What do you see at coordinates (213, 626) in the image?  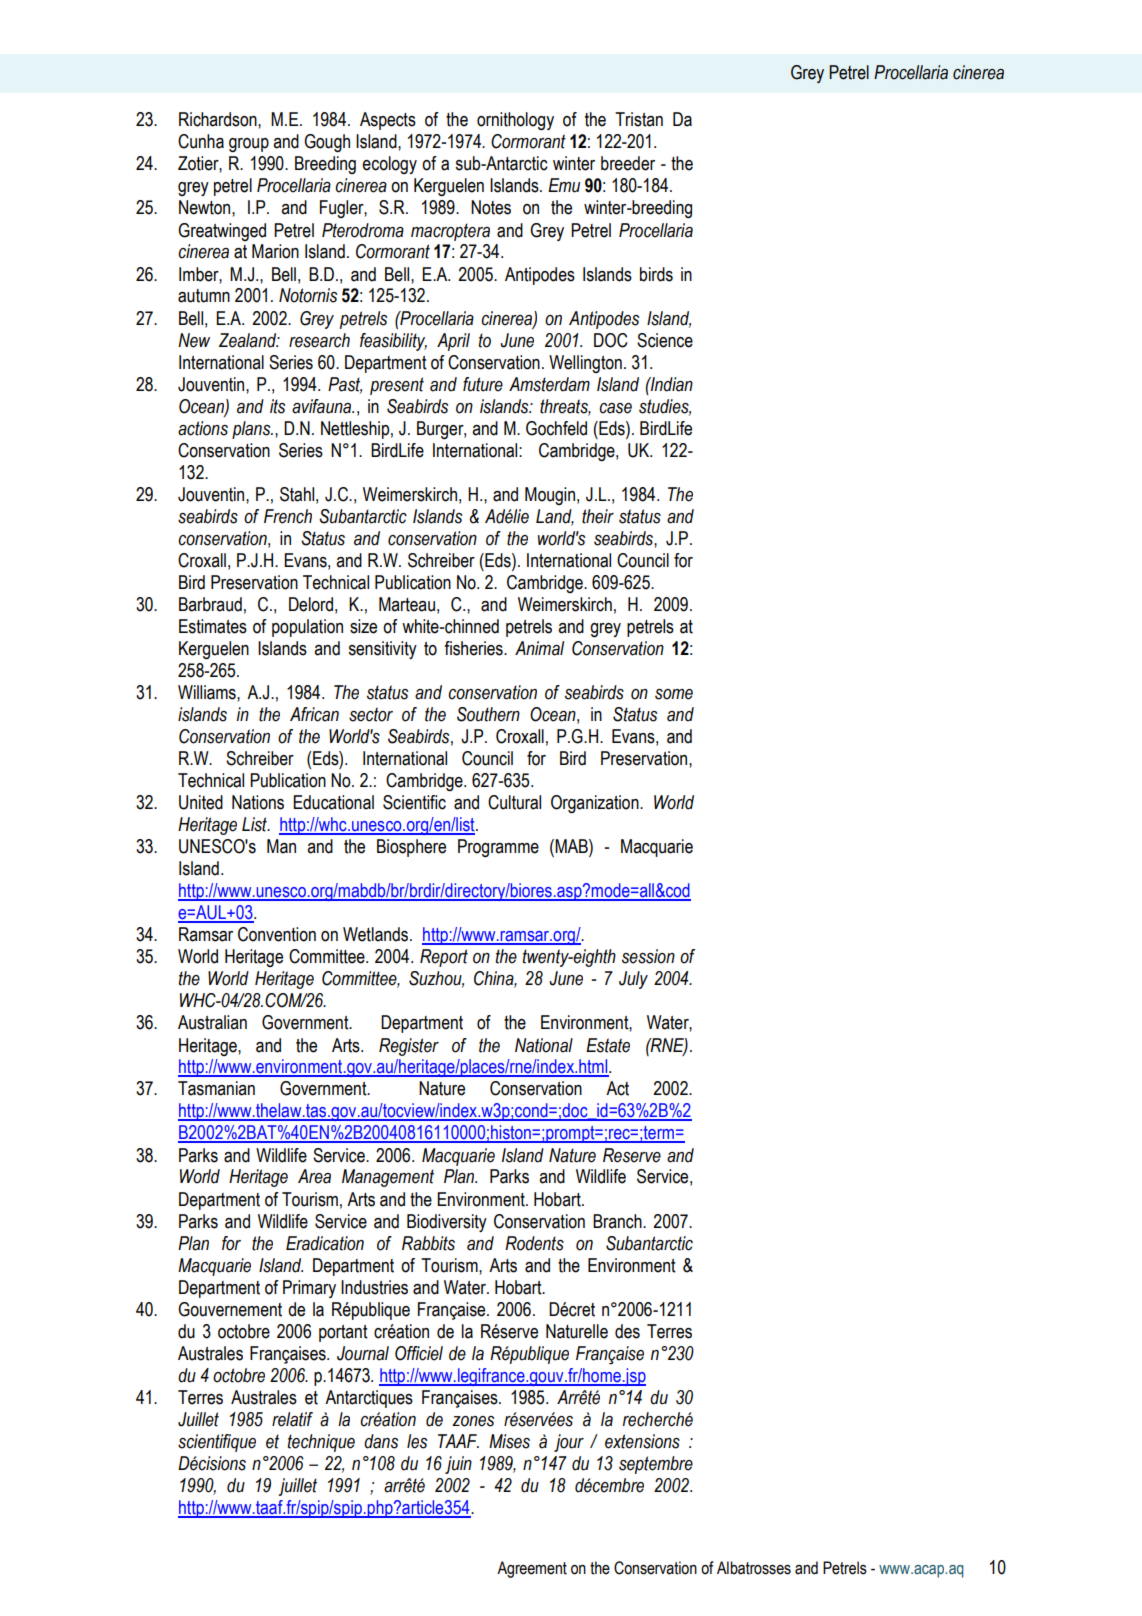 I see `Estimates` at bounding box center [213, 626].
